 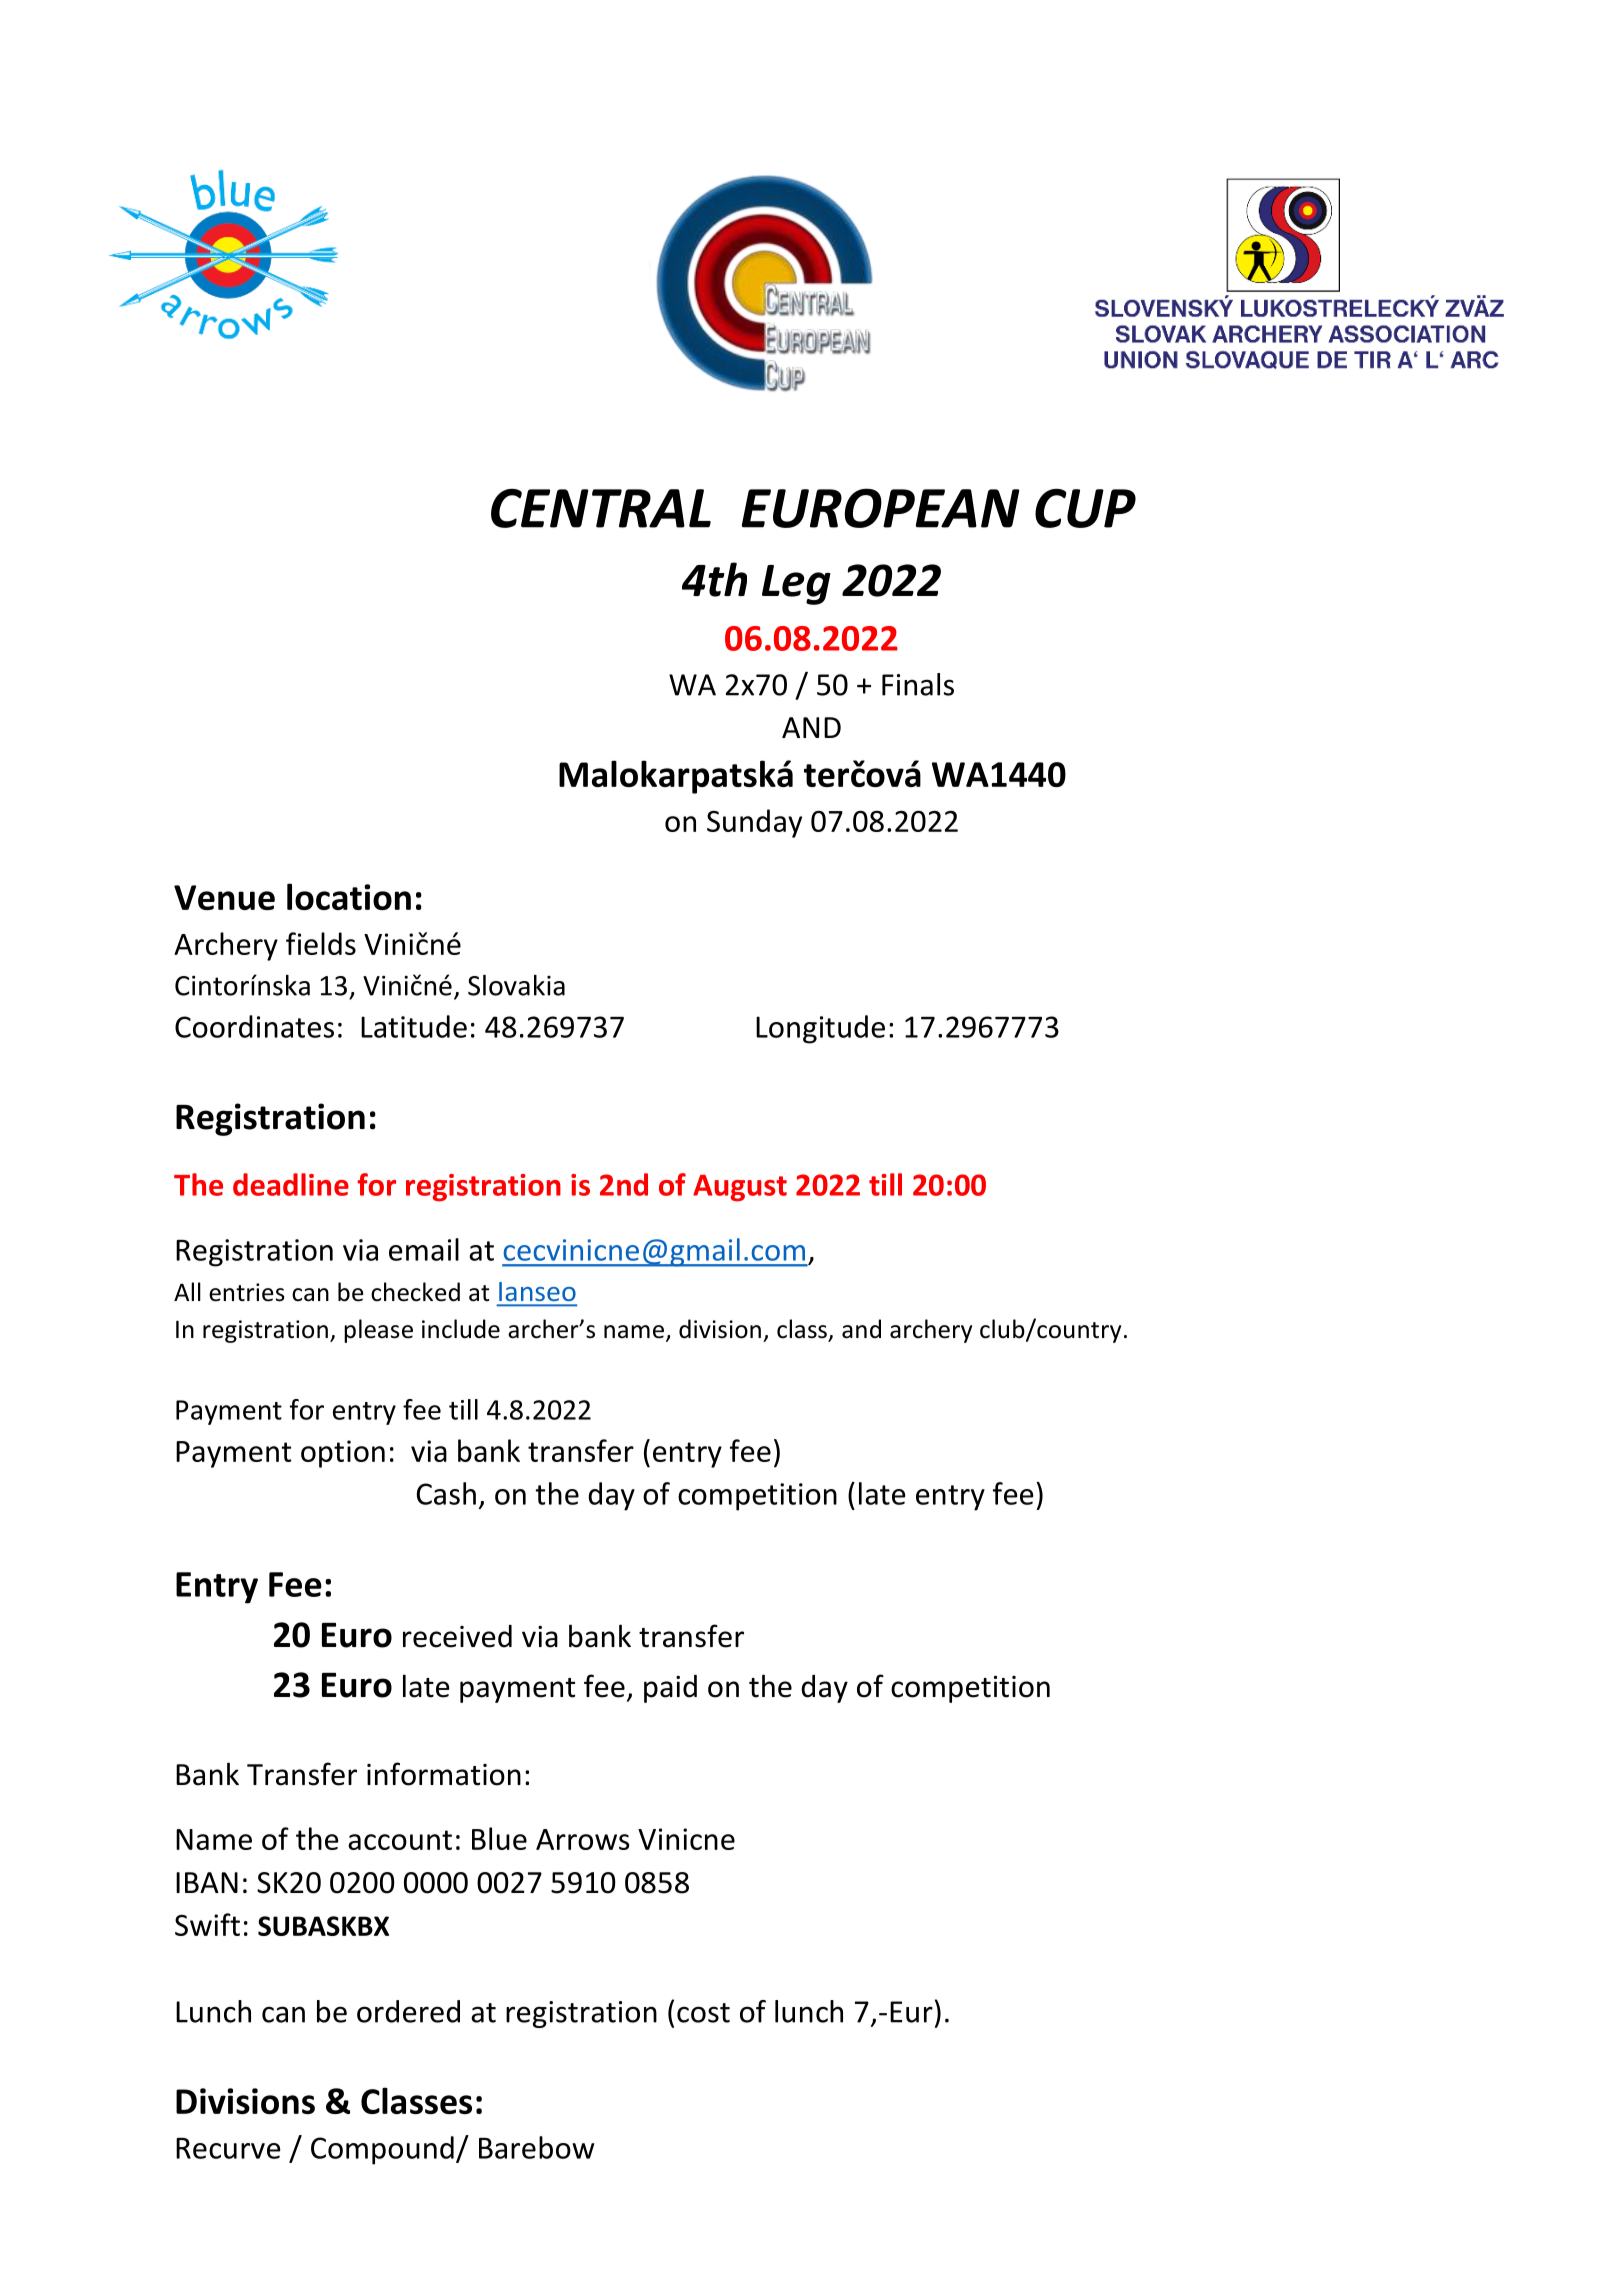 I want to click on entries, so click(x=247, y=1292).
